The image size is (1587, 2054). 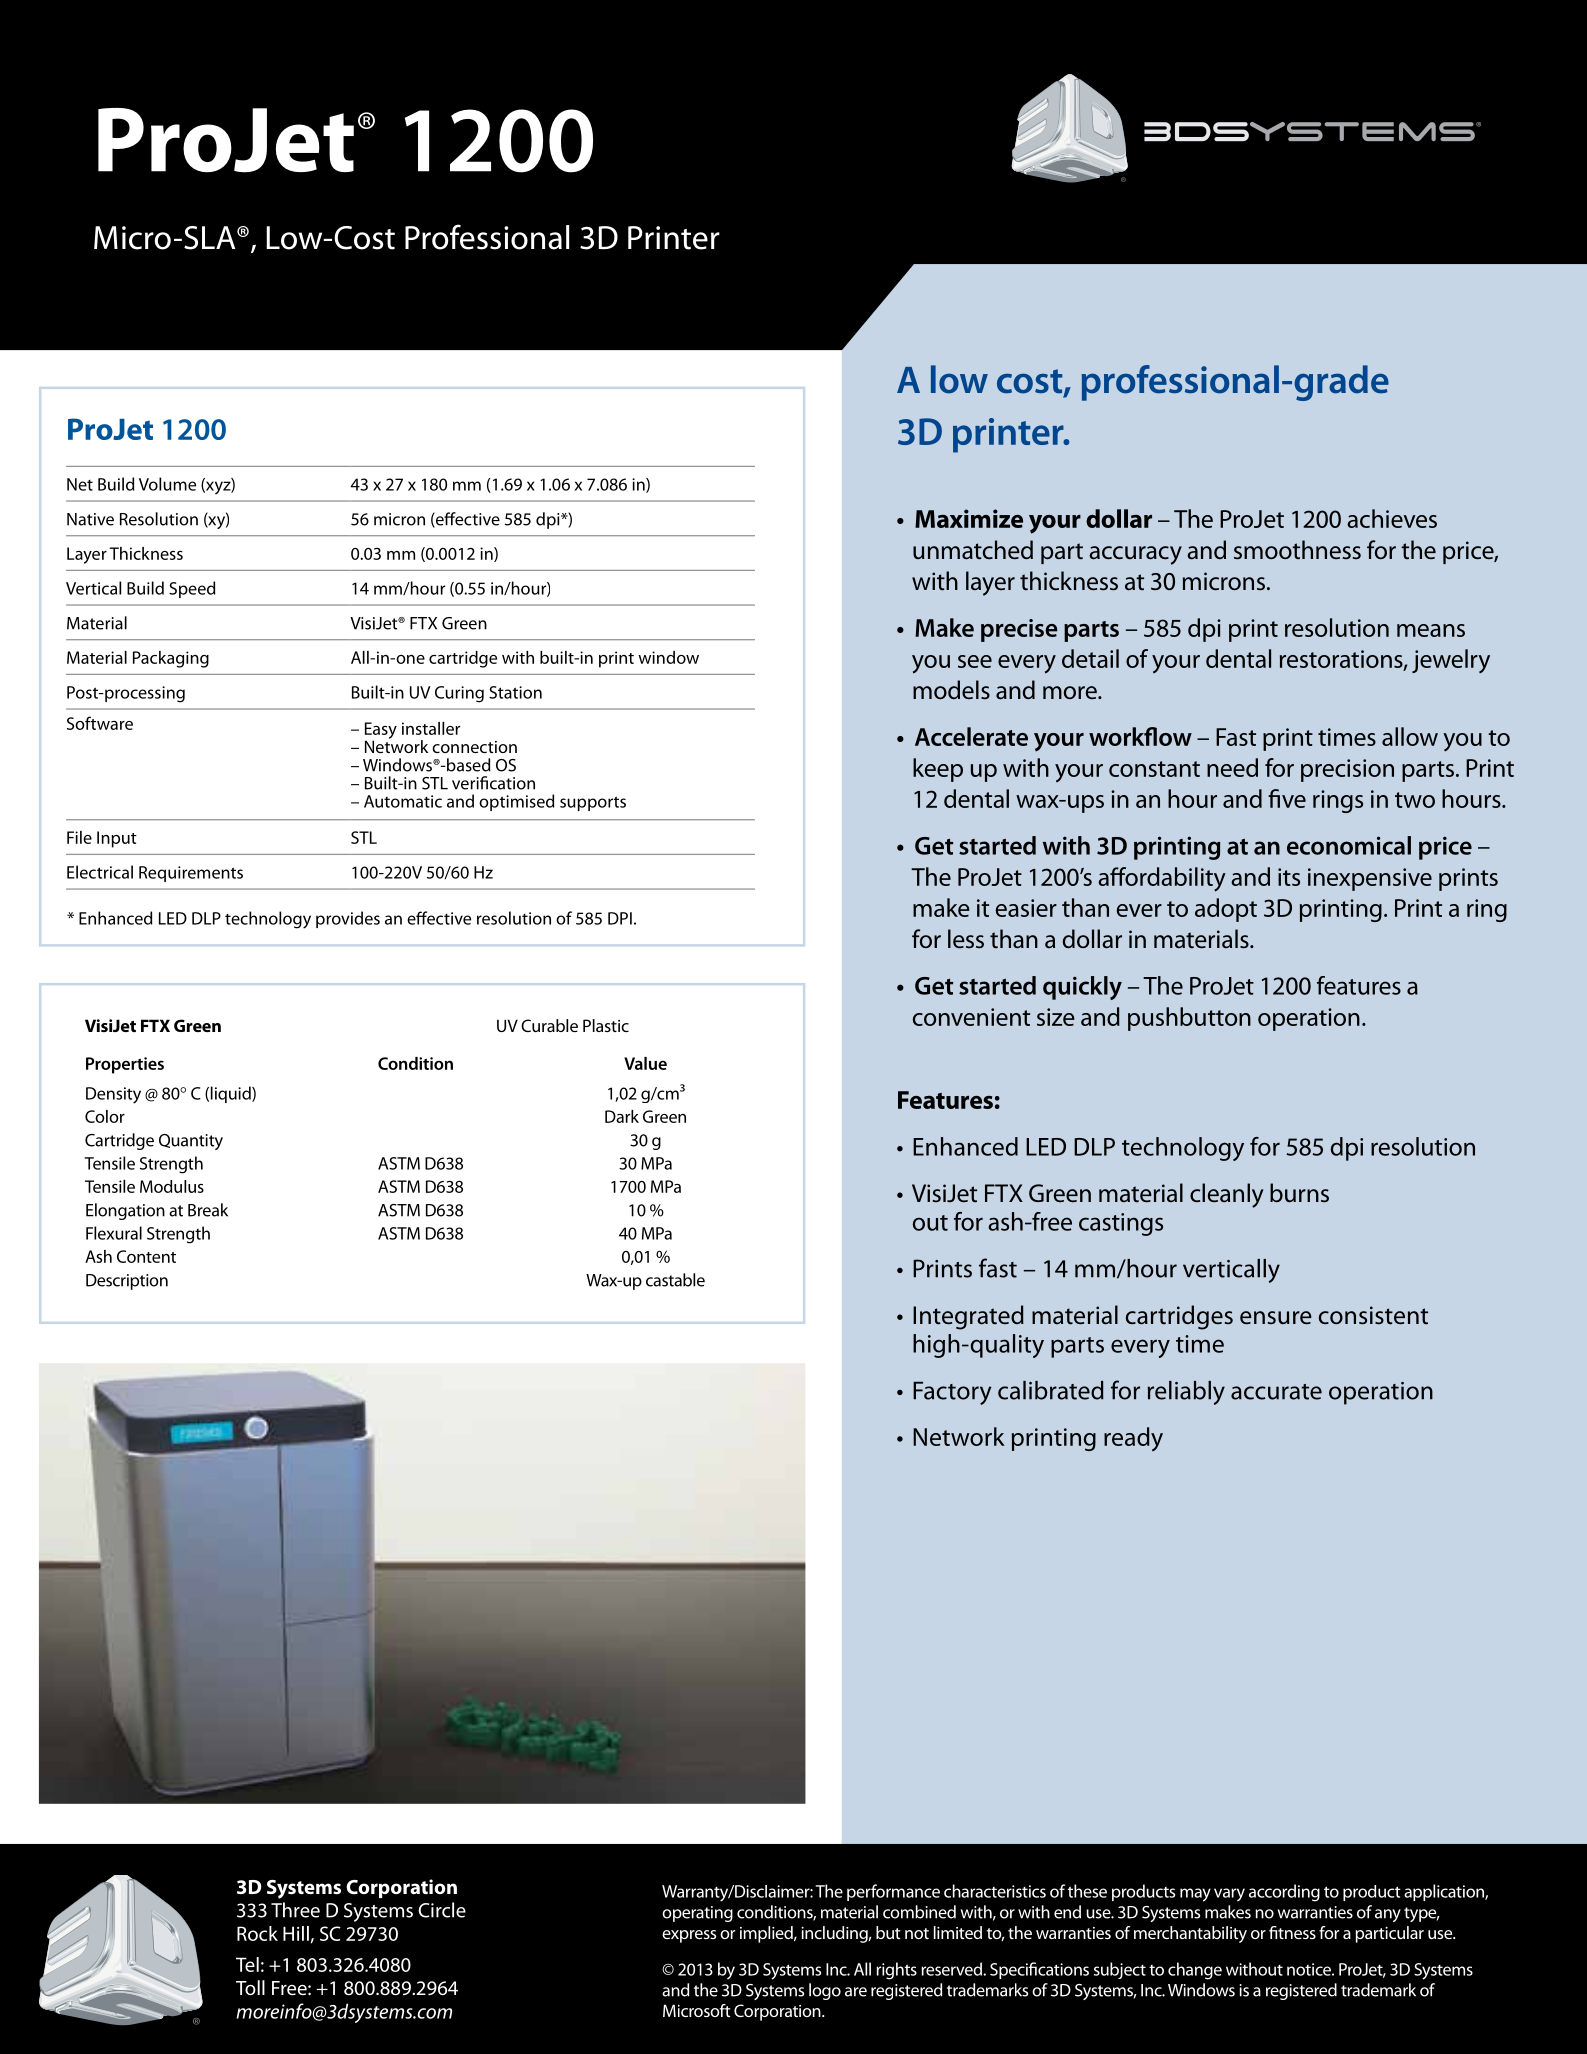 What do you see at coordinates (952, 1393) in the image?
I see `Factory` at bounding box center [952, 1393].
